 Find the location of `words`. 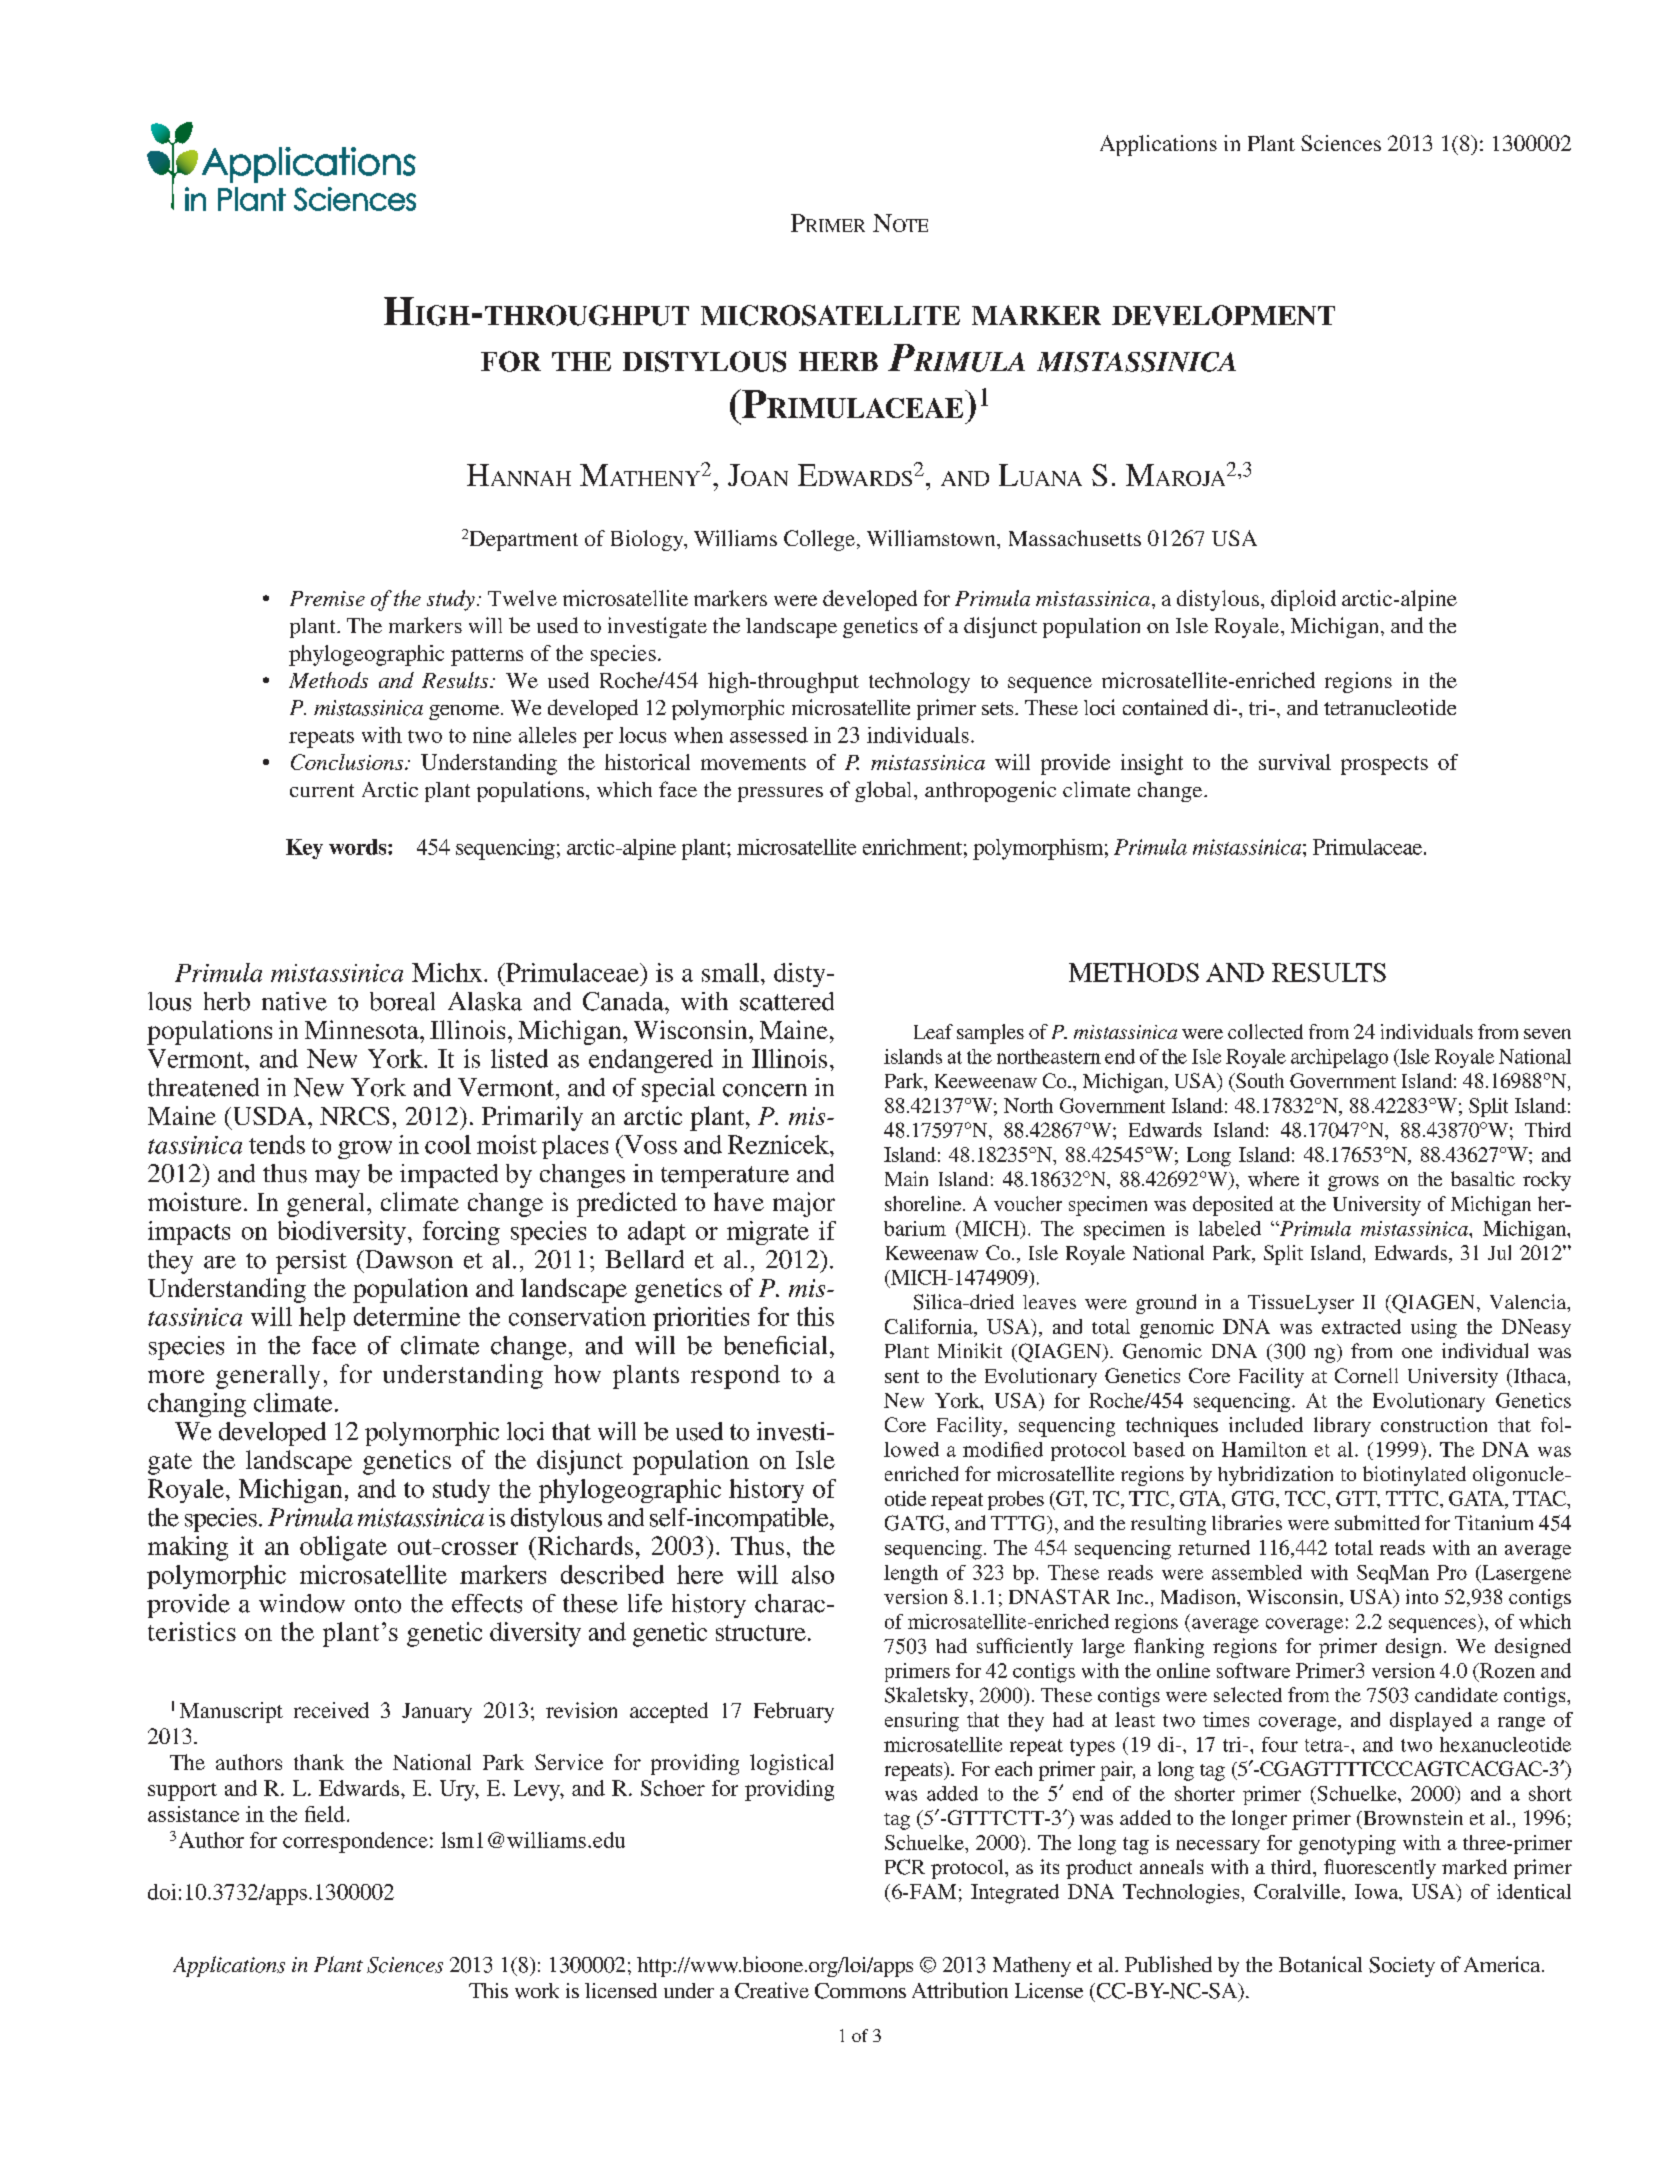

words is located at coordinates (359, 847).
